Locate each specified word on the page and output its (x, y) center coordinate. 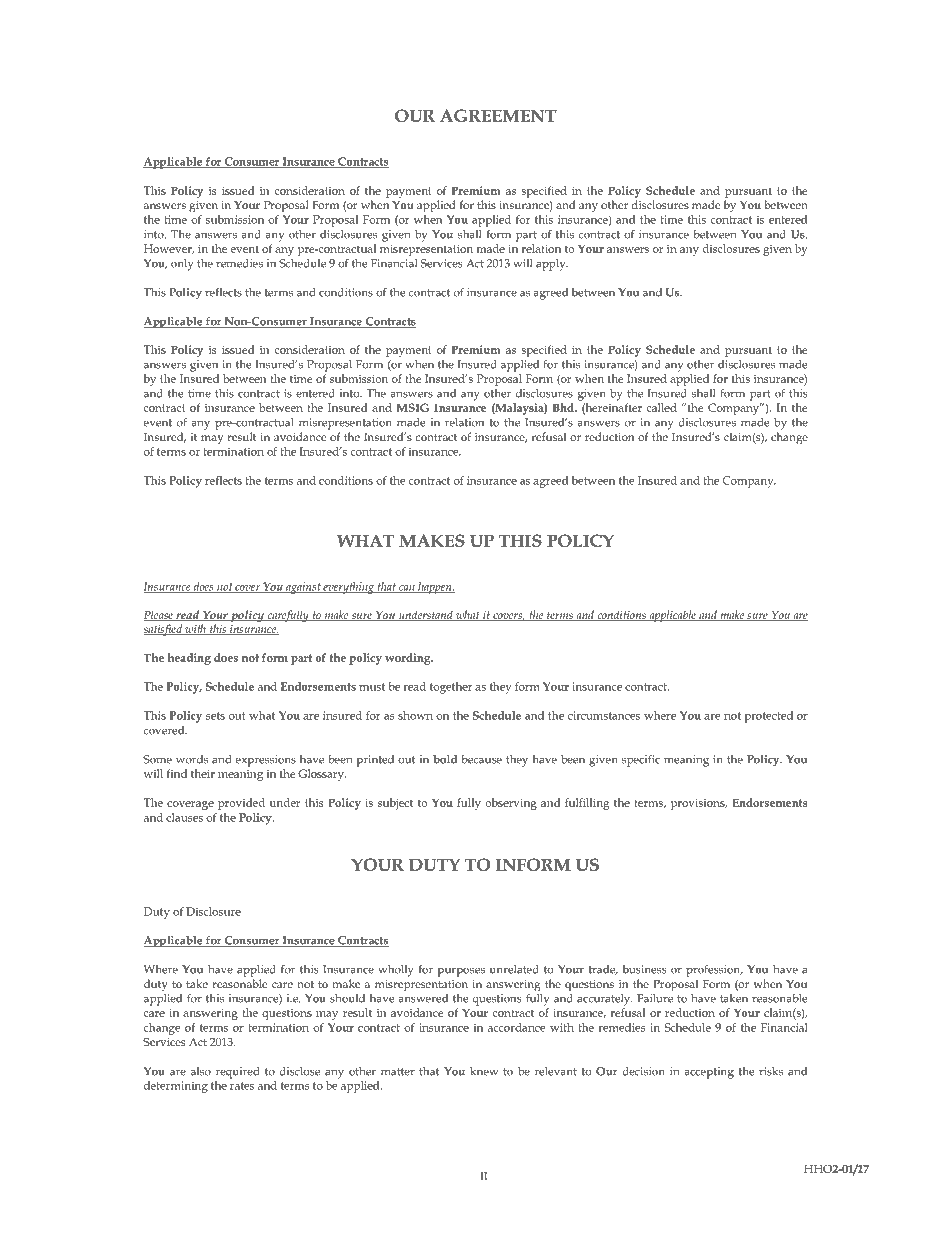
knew (484, 1071)
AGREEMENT (498, 115)
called (661, 407)
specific (641, 761)
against (303, 588)
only (182, 265)
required (238, 1073)
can (407, 589)
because (481, 759)
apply (552, 265)
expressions (266, 761)
